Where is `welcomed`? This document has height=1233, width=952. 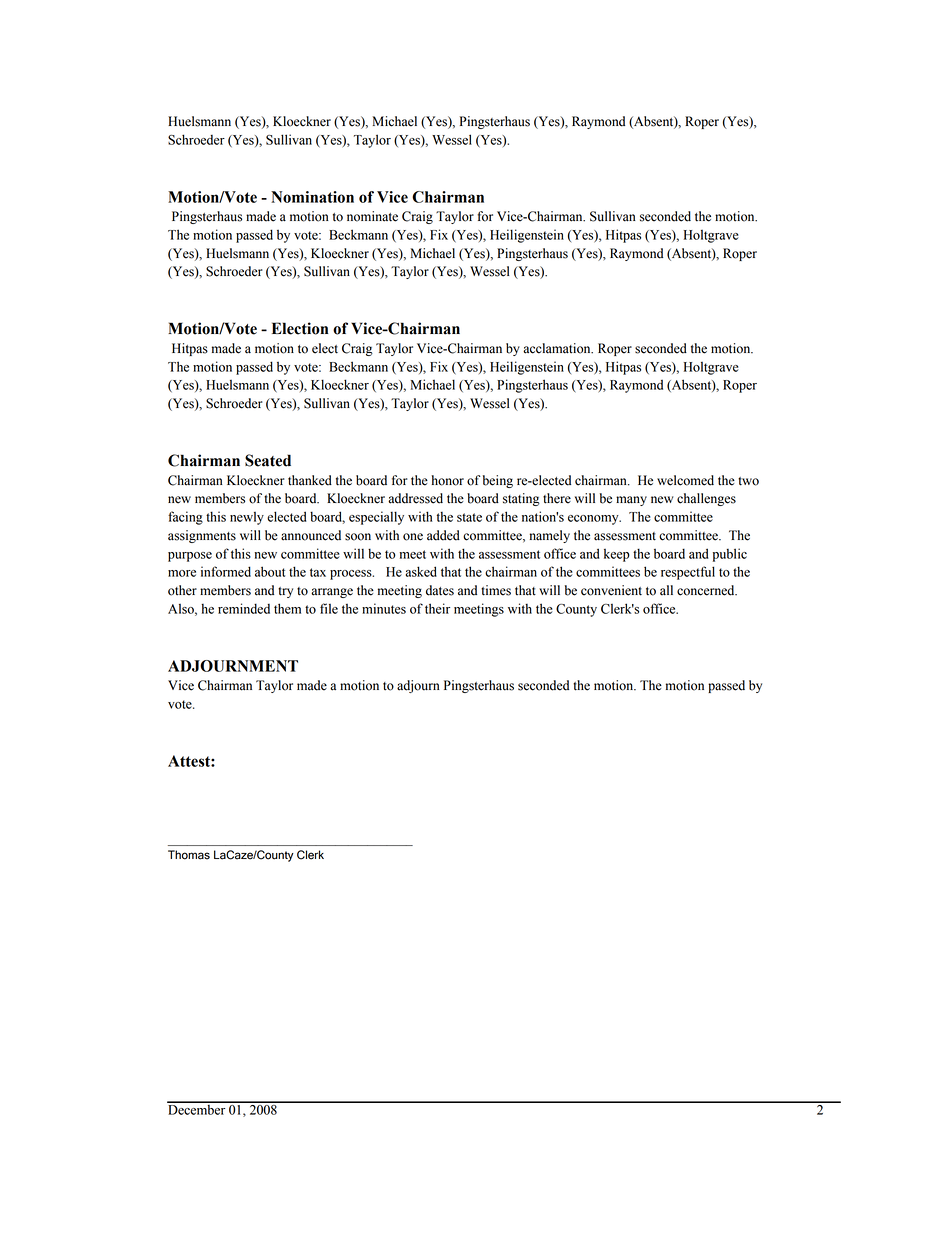
welcomed is located at coordinates (685, 480).
